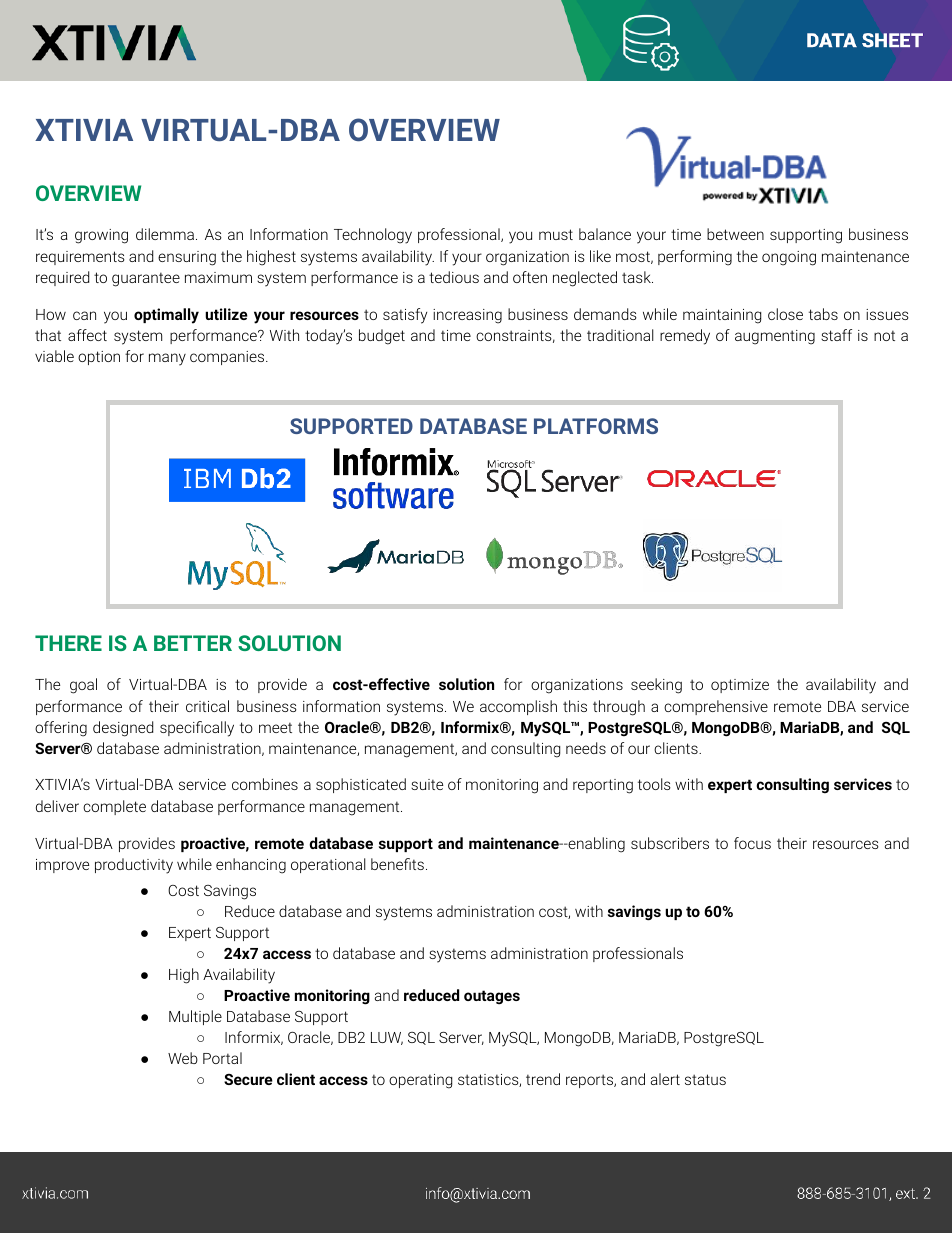  I want to click on BETTER, so click(193, 643).
